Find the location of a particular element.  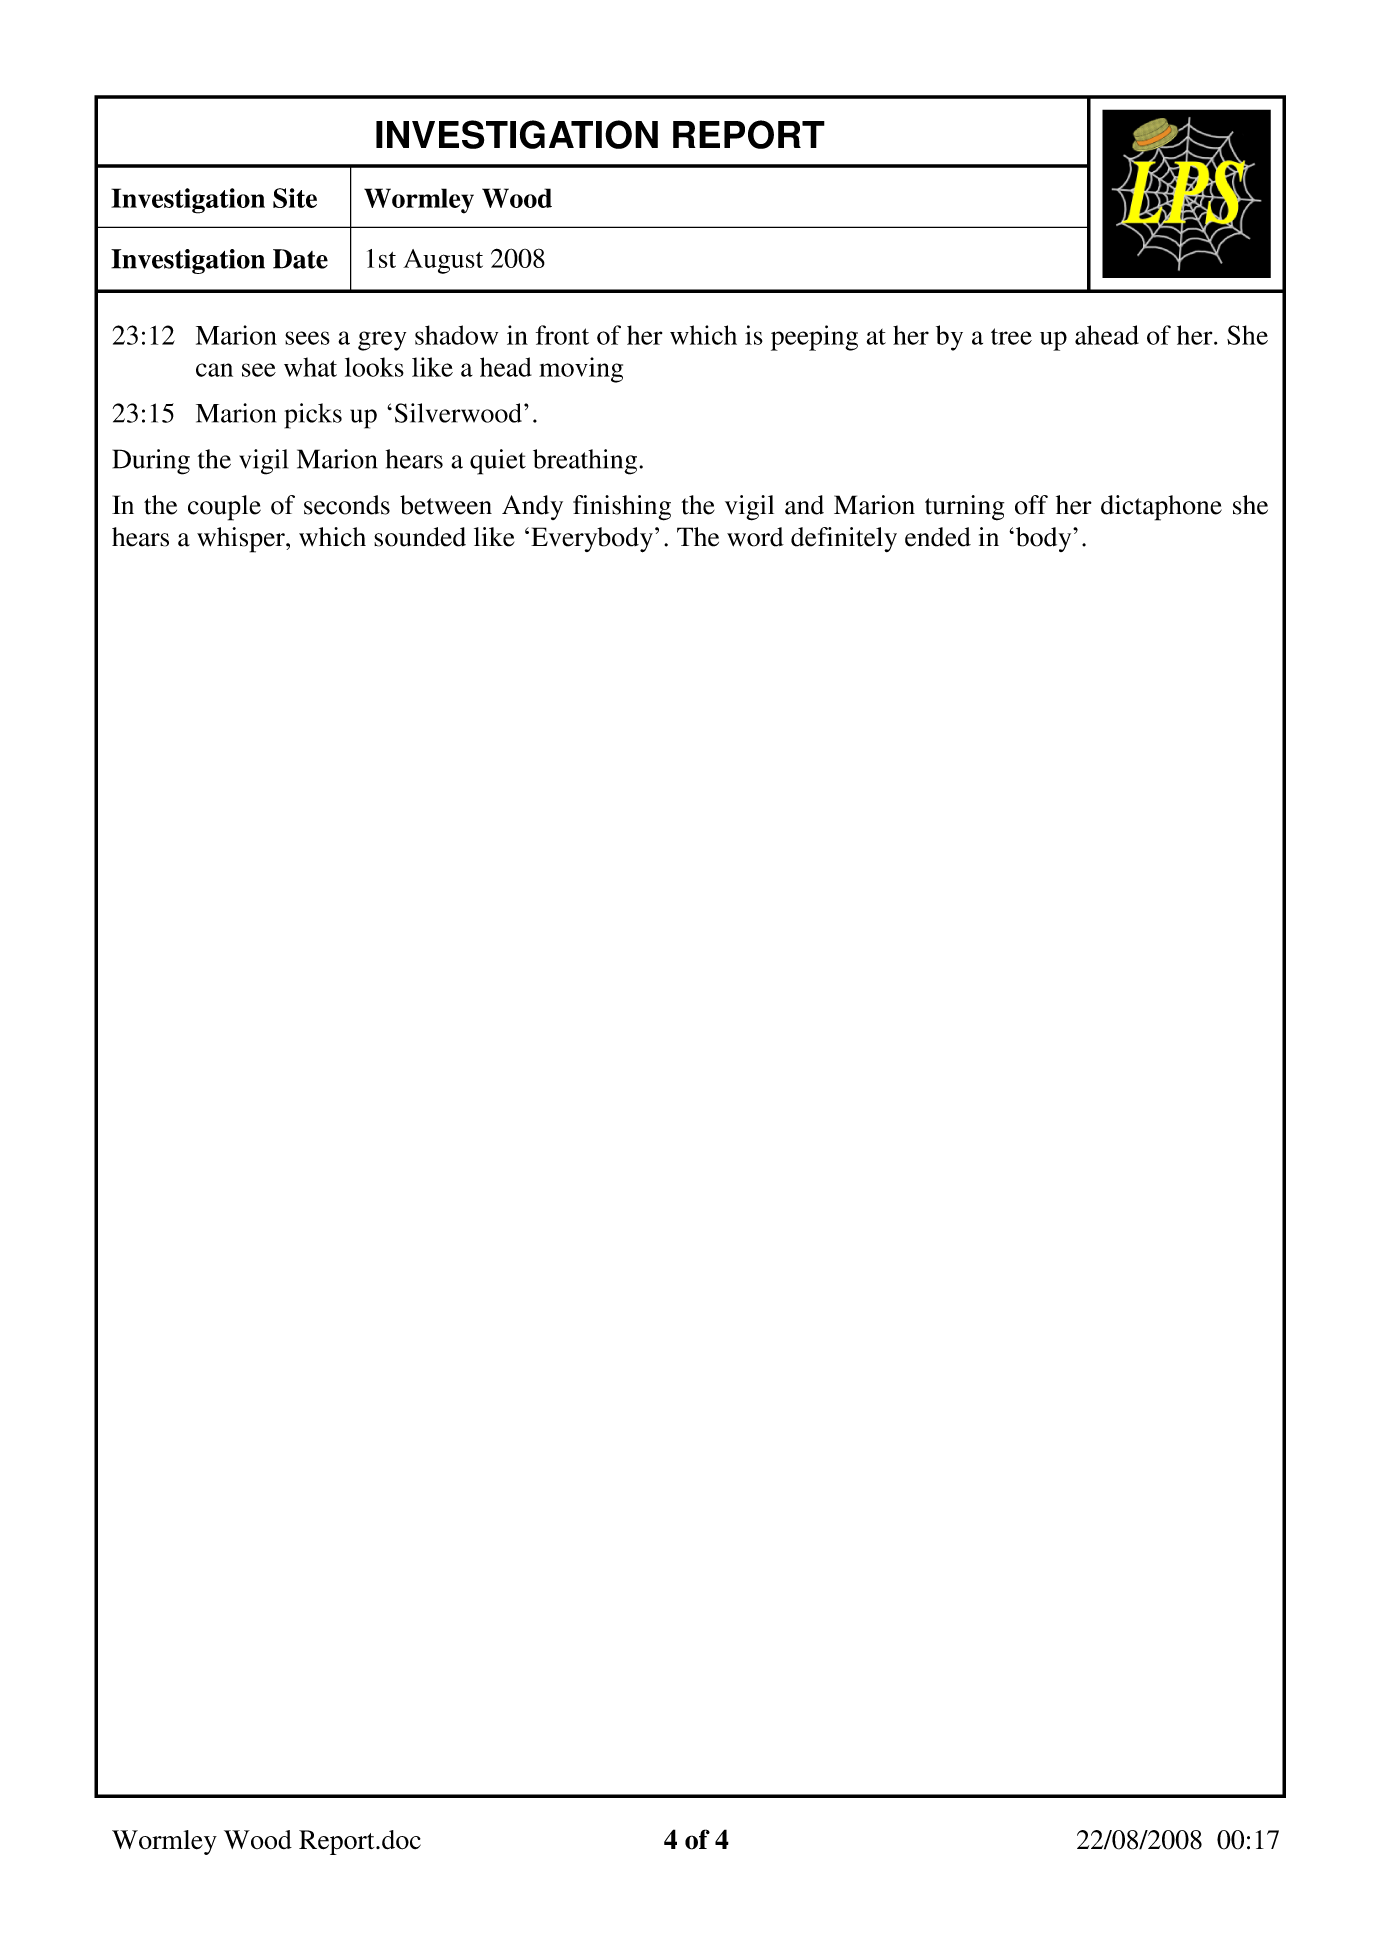

word is located at coordinates (755, 537).
